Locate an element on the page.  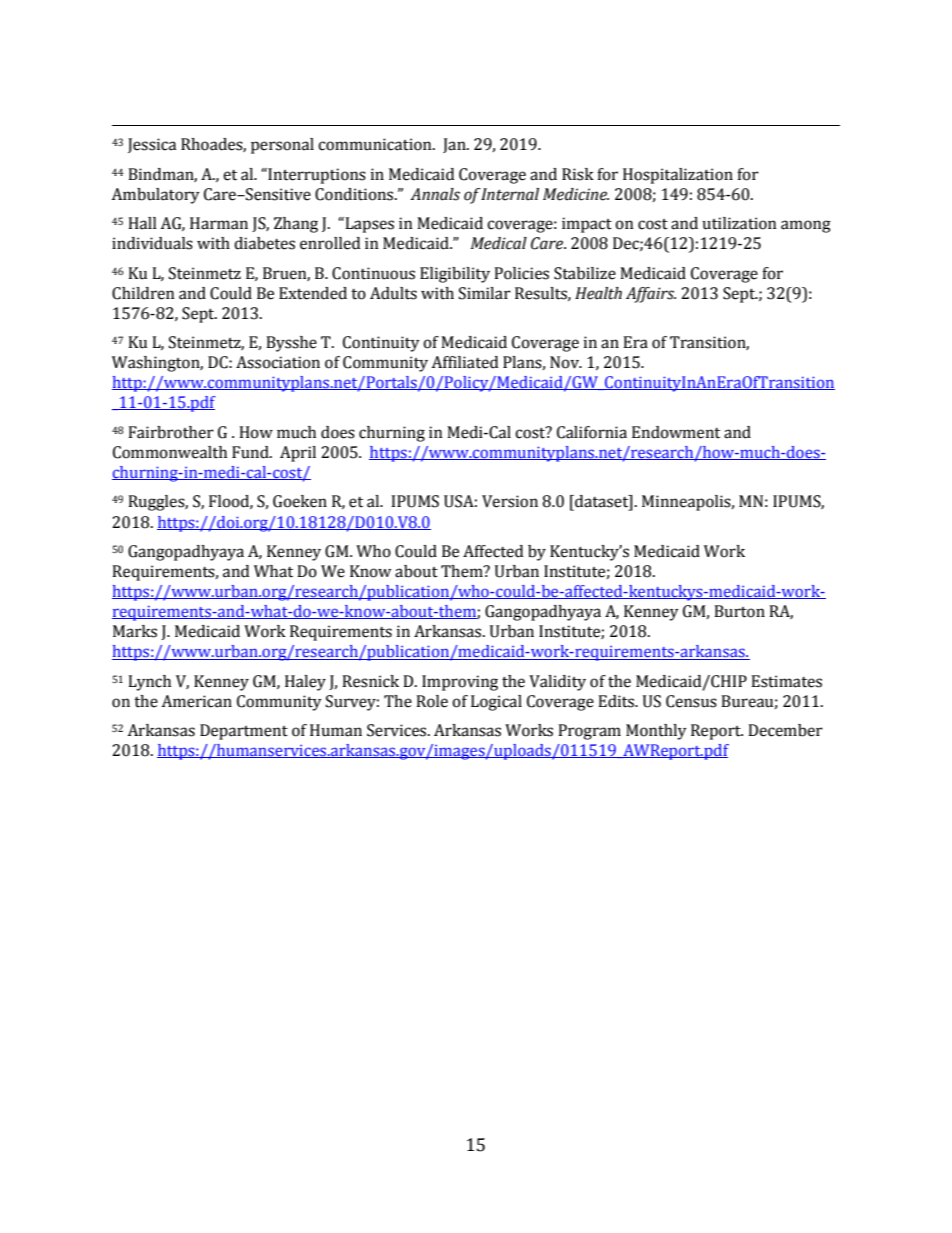
Affairs is located at coordinates (651, 295).
